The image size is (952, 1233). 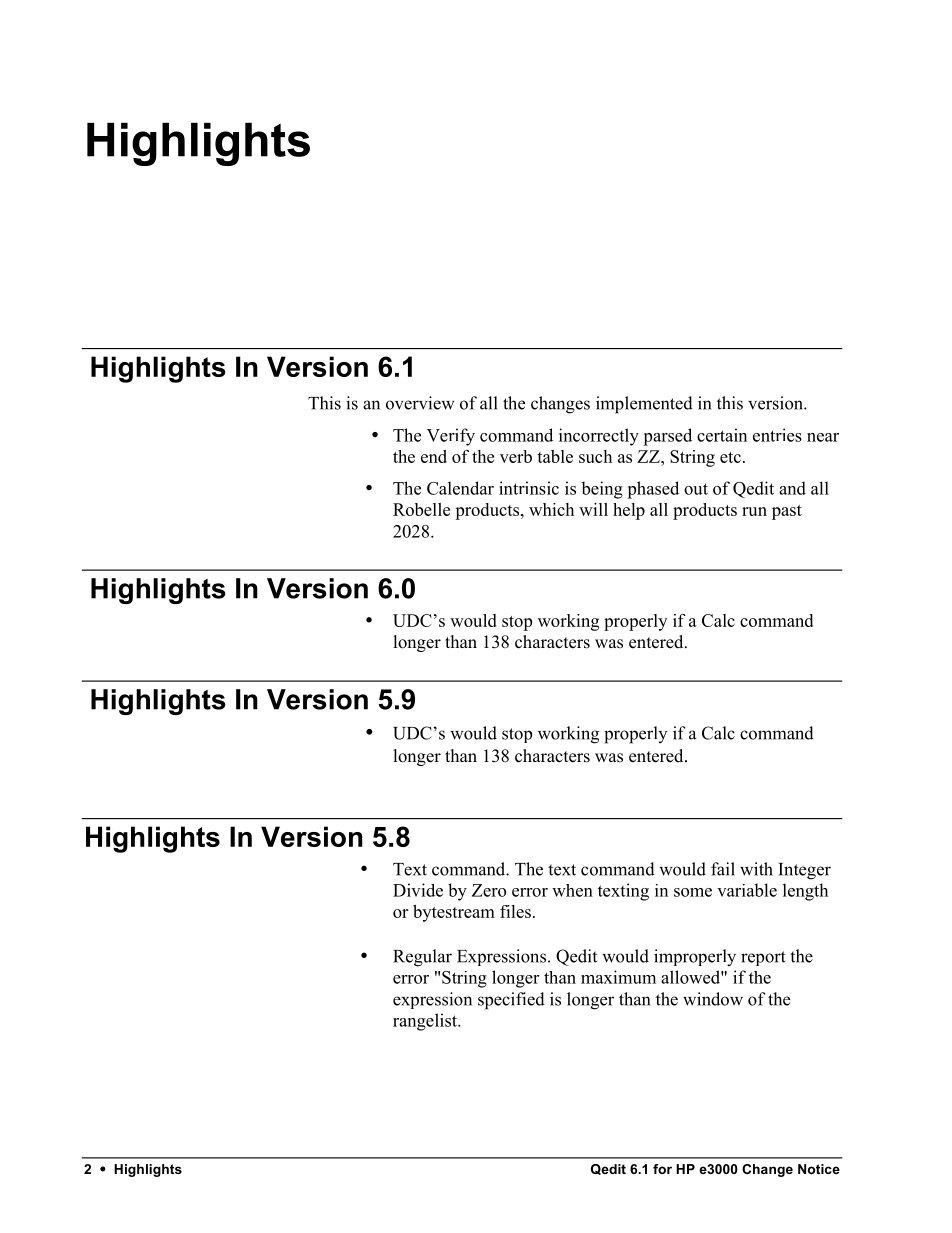 What do you see at coordinates (511, 1001) in the document?
I see `specified` at bounding box center [511, 1001].
